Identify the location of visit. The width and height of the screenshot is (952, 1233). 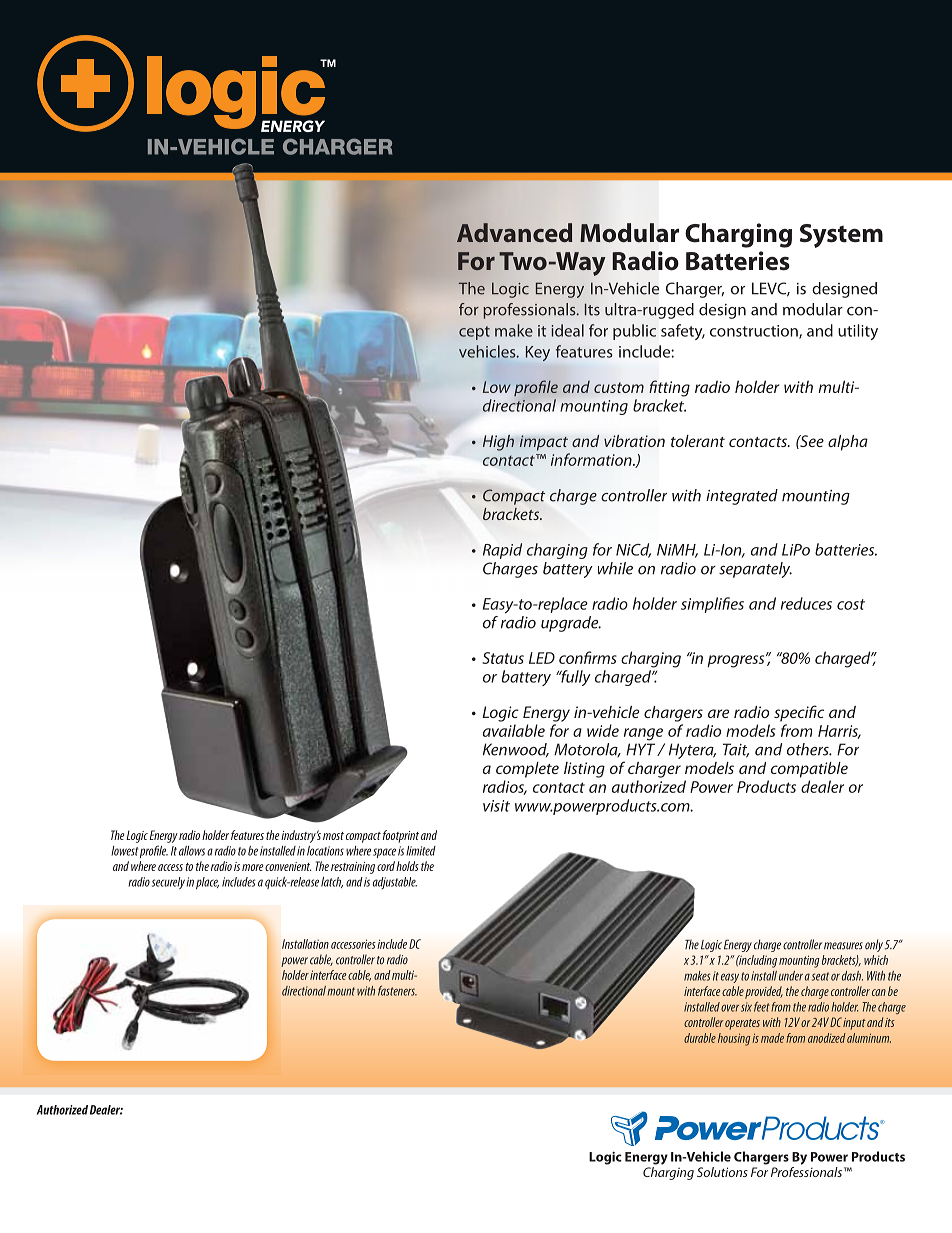
(496, 806).
